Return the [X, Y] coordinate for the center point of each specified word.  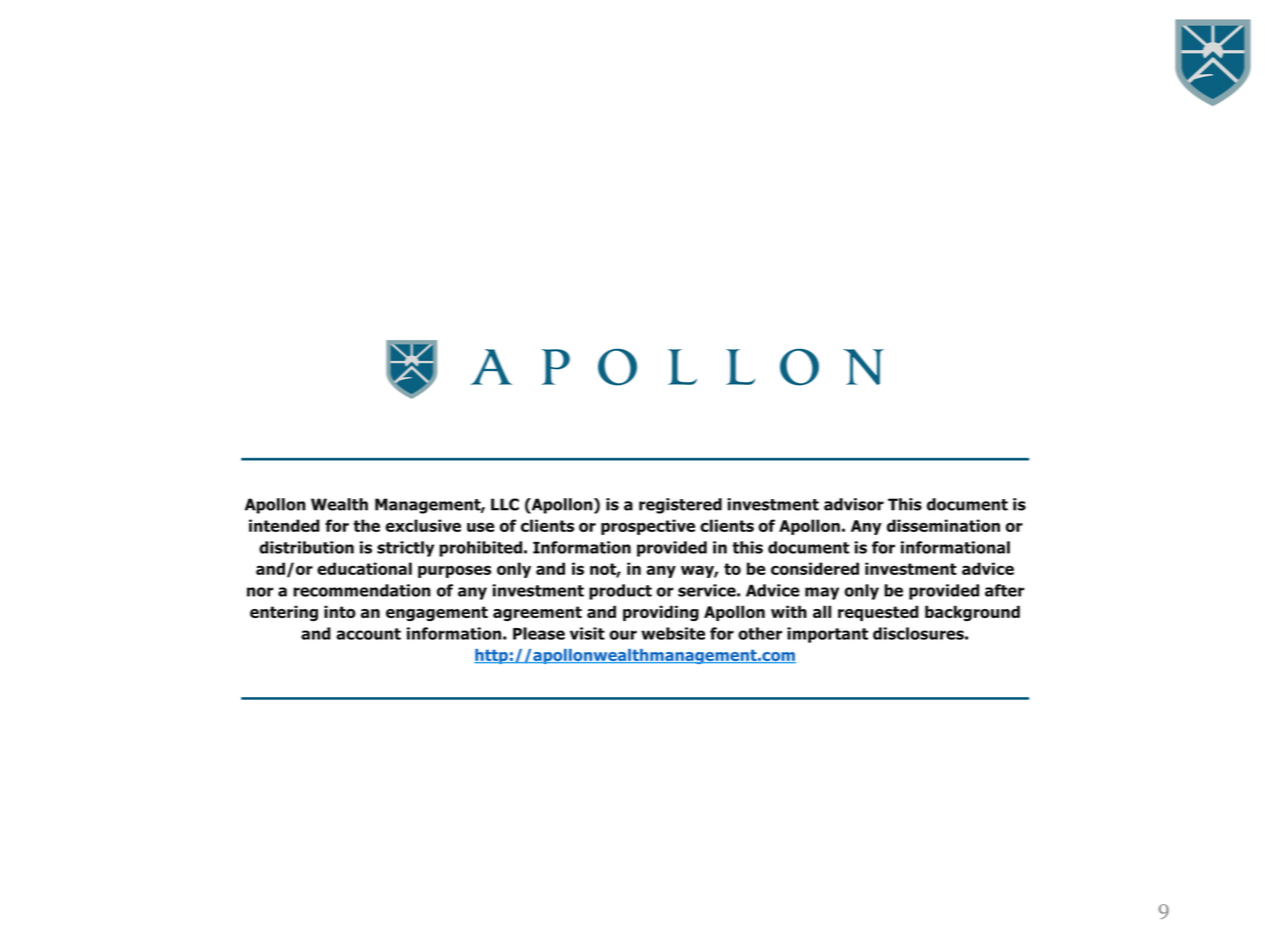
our [623, 635]
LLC [505, 504]
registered [680, 506]
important [827, 635]
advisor [854, 504]
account [368, 634]
